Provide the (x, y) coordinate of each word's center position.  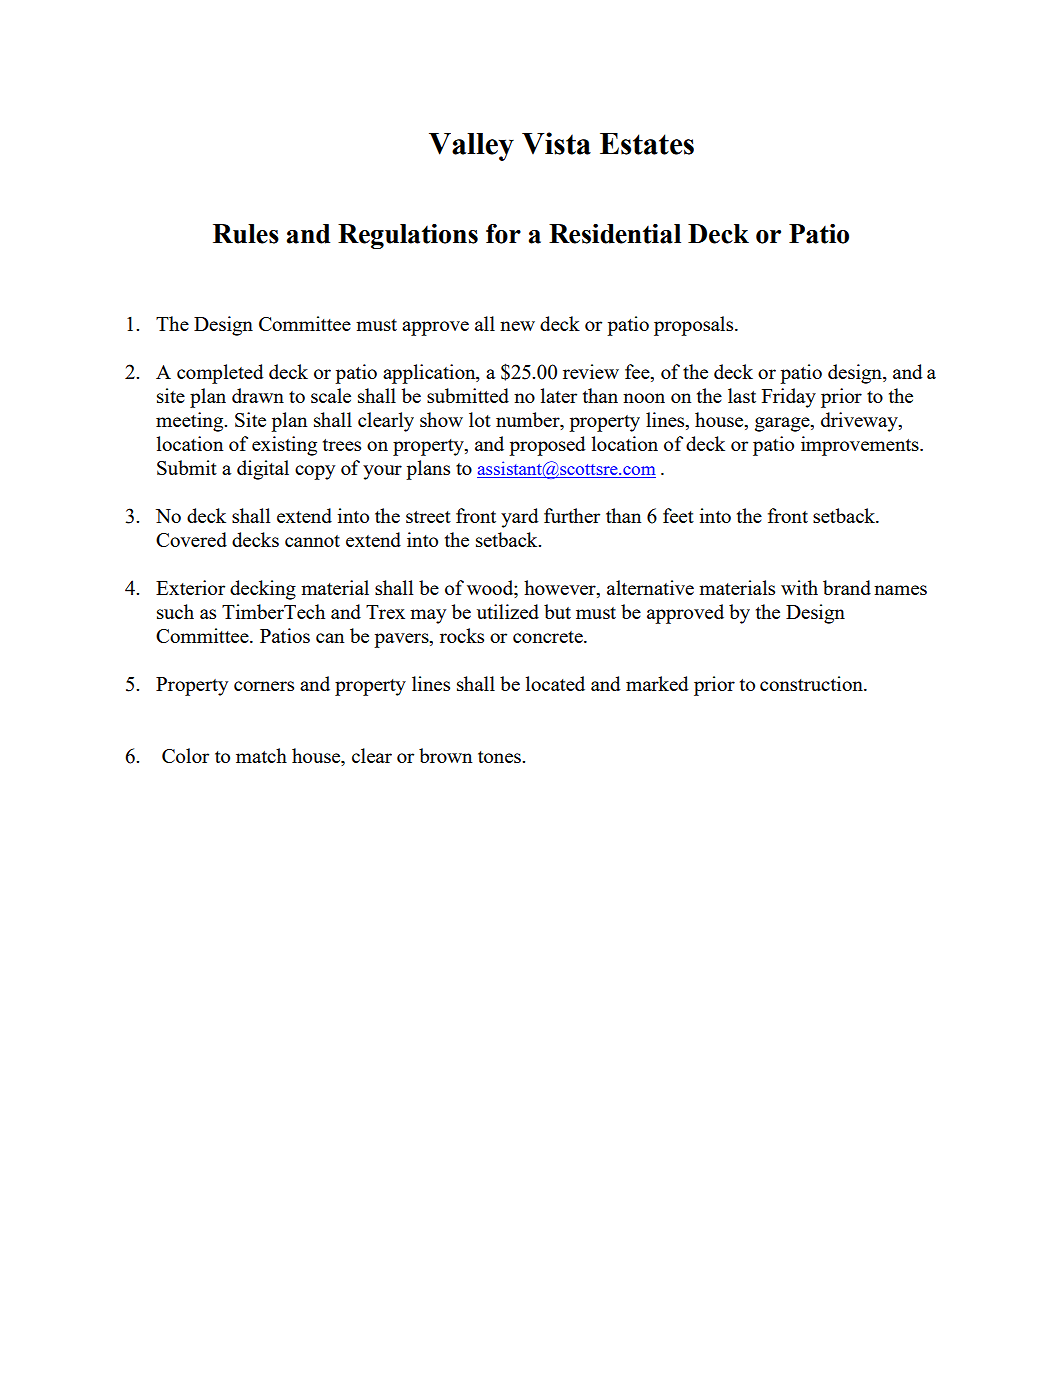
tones (500, 757)
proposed (547, 446)
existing (284, 446)
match (261, 755)
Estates (647, 144)
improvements (861, 446)
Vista (556, 143)
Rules (246, 234)
